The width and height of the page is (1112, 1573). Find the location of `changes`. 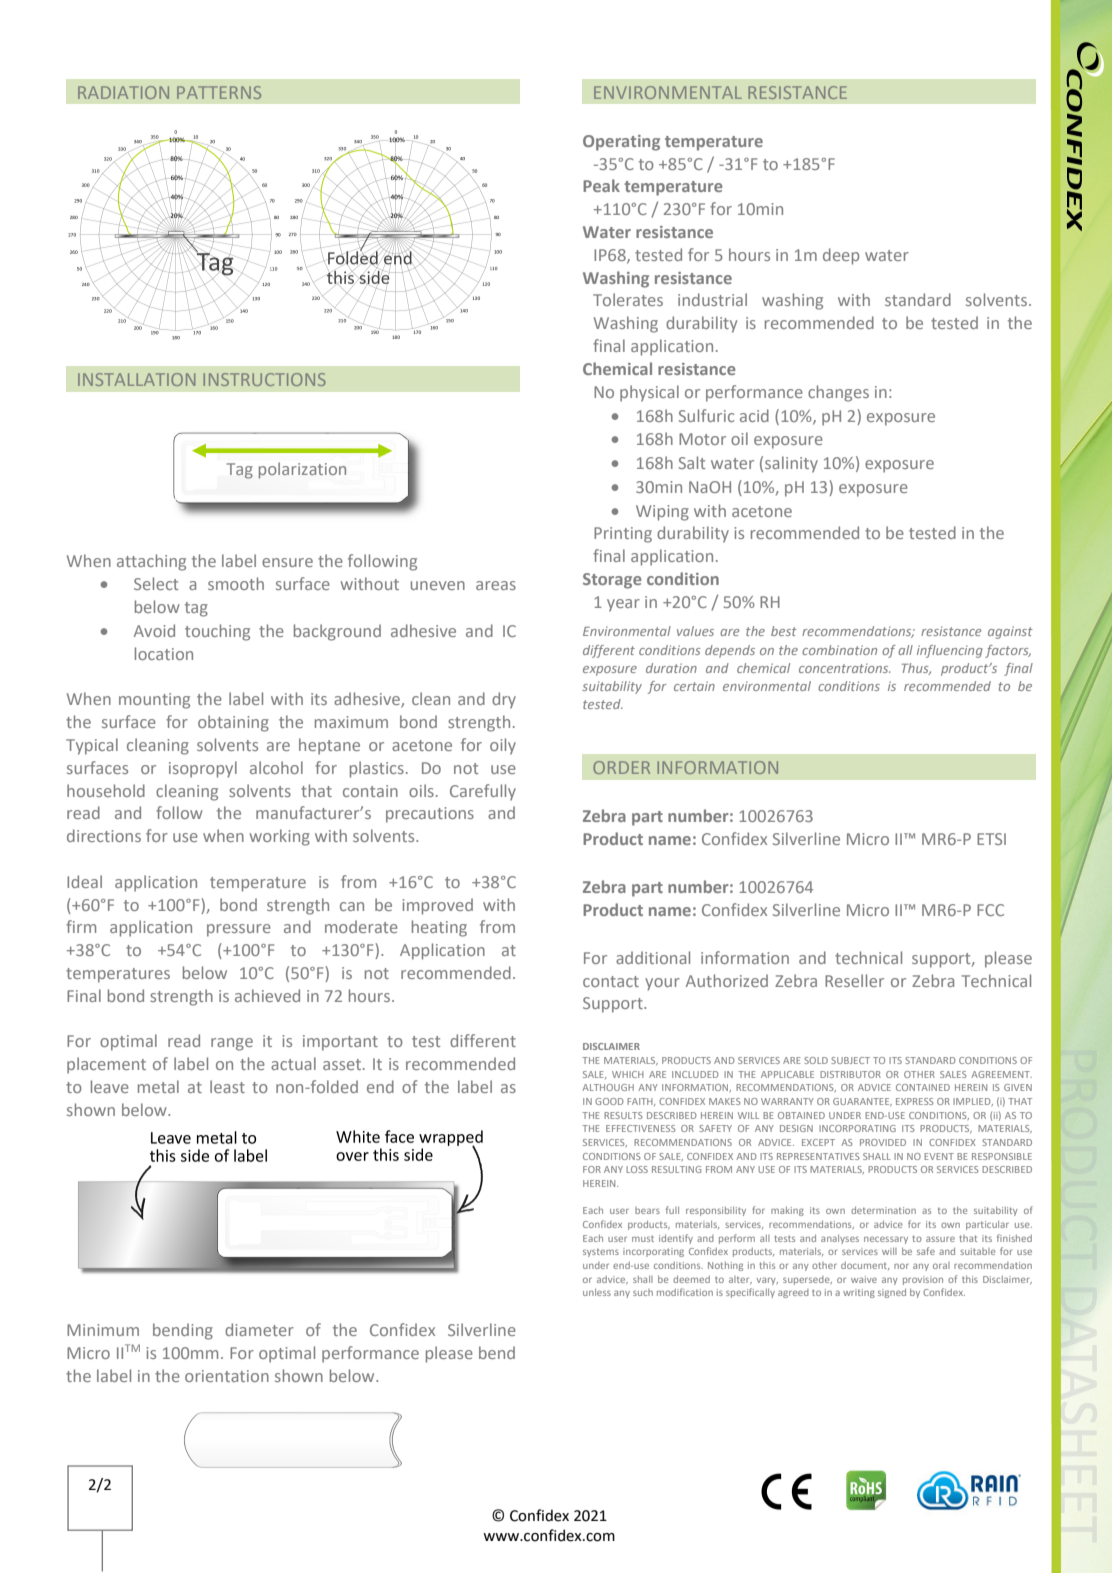

changes is located at coordinates (838, 393).
